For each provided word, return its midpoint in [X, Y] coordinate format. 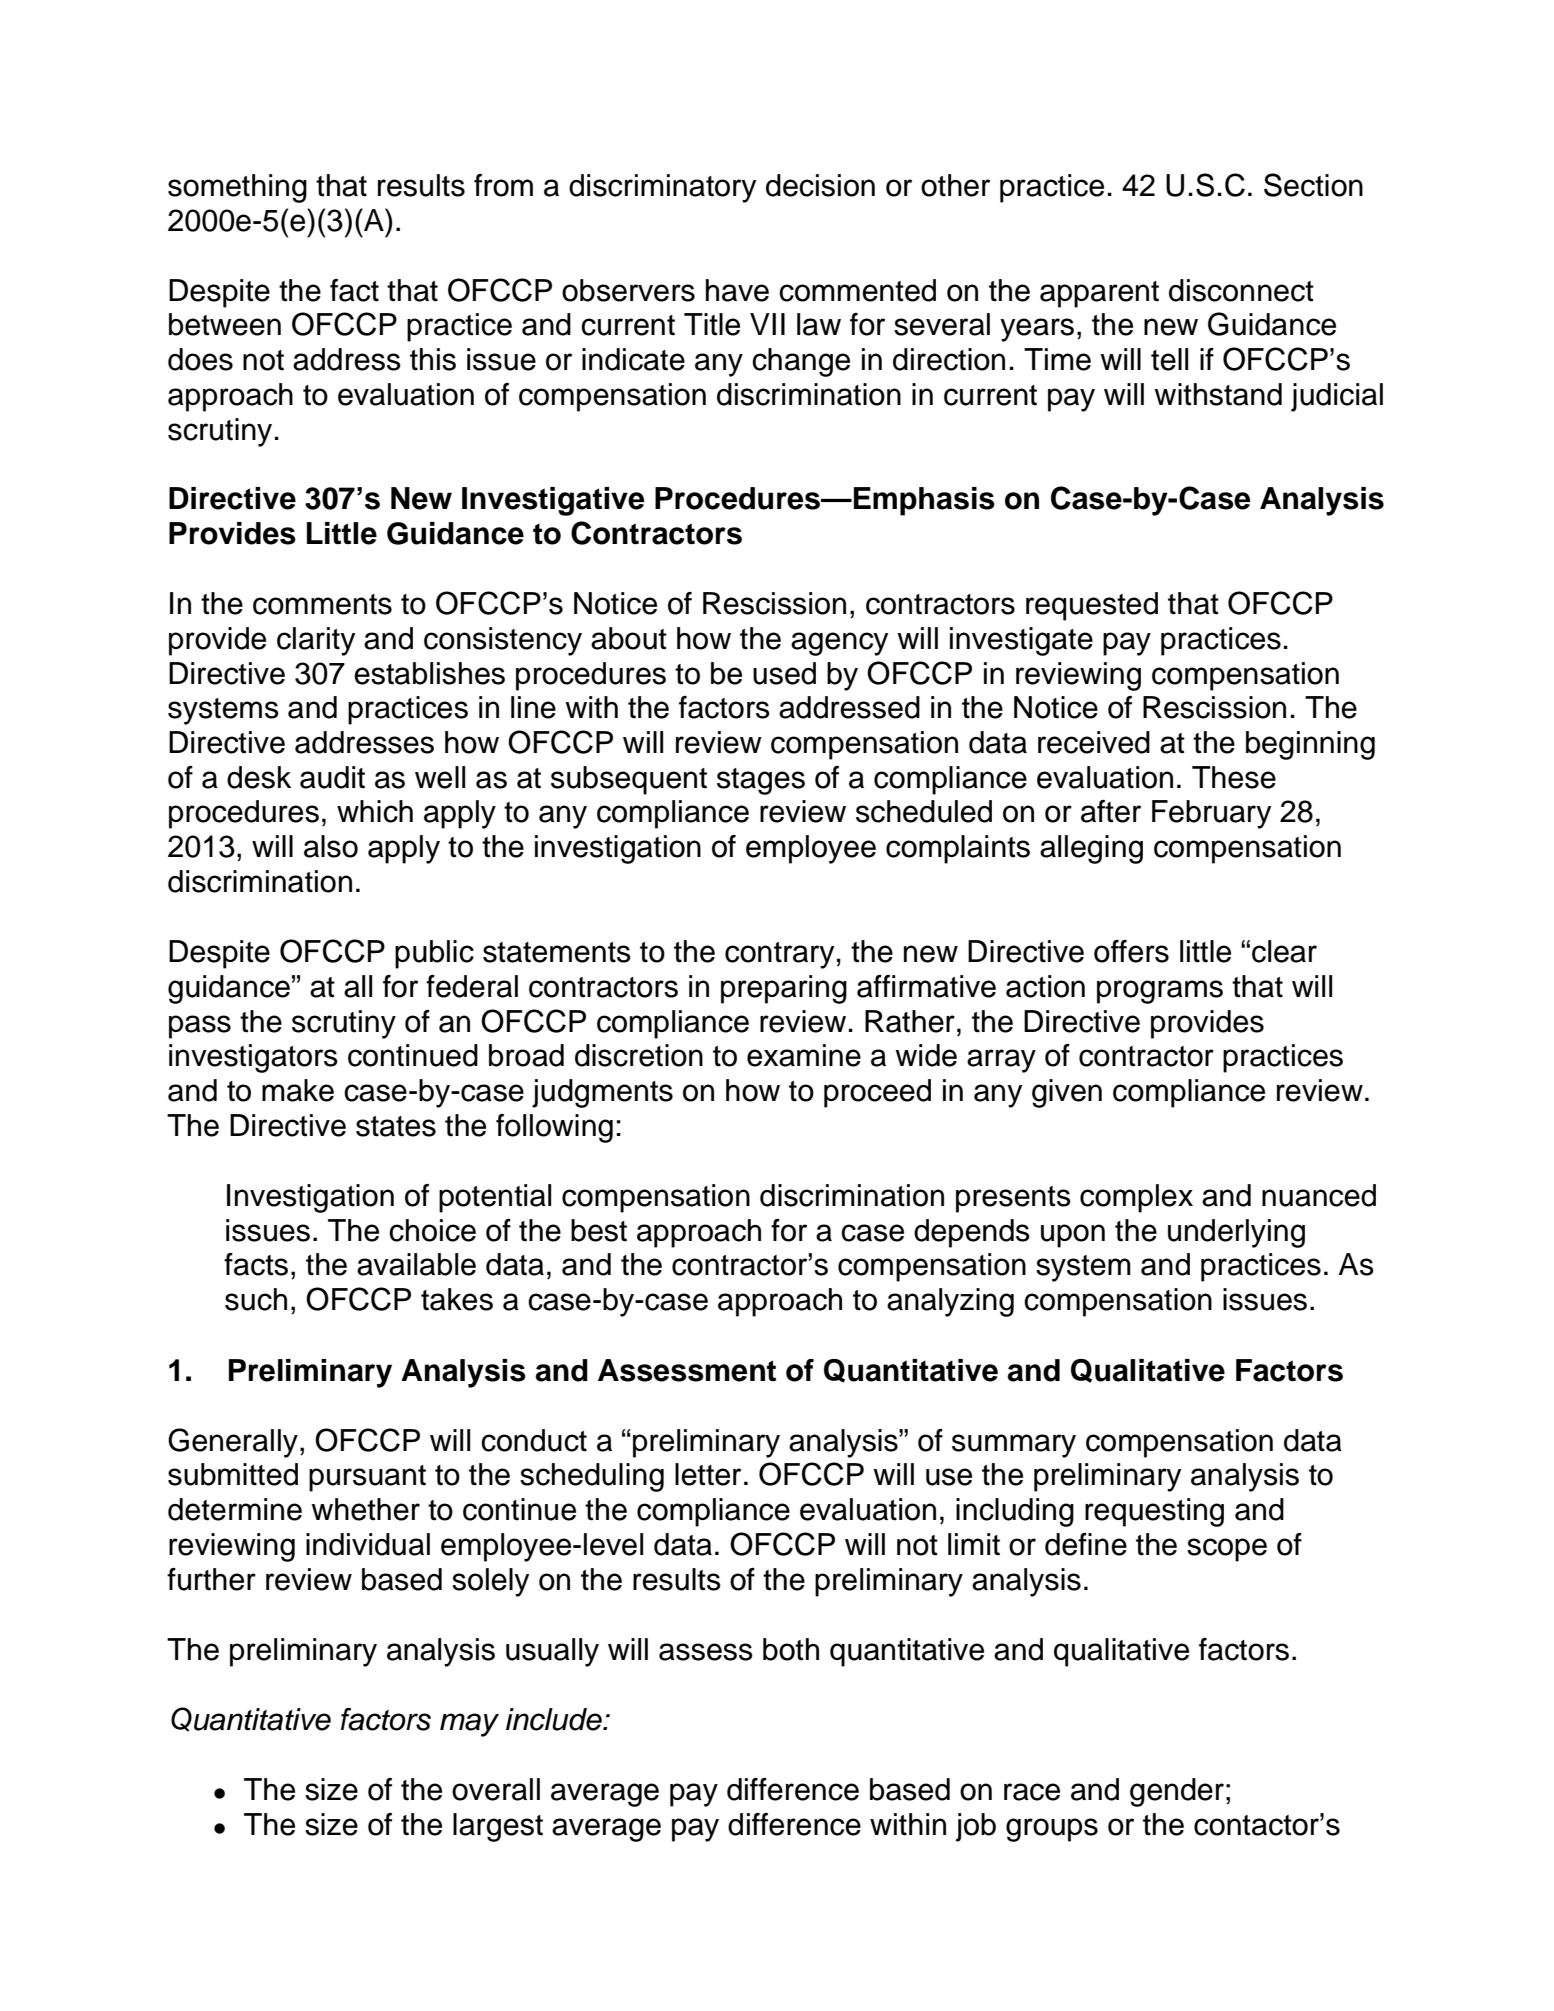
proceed [877, 1093]
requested [1092, 606]
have [737, 290]
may [469, 1725]
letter [708, 1474]
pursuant [367, 1478]
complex [1136, 1198]
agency [839, 644]
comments [322, 604]
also [331, 846]
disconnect [1241, 290]
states [396, 1126]
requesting [1154, 1512]
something [237, 188]
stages [761, 781]
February [1211, 814]
